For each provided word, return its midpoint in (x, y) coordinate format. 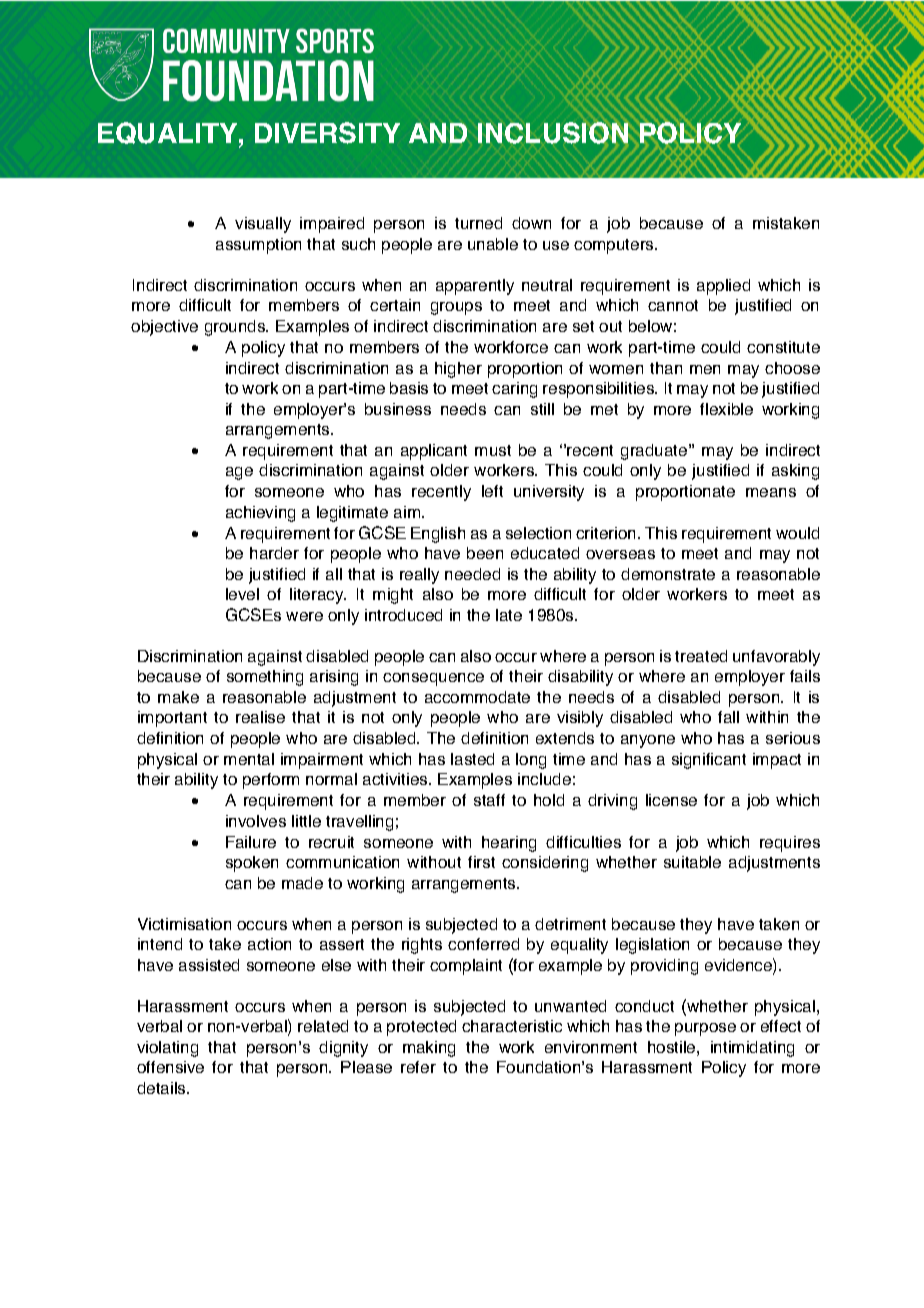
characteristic (512, 1026)
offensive (170, 1067)
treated (701, 656)
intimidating (752, 1049)
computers (615, 246)
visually (263, 225)
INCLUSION (553, 133)
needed (472, 574)
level (242, 594)
